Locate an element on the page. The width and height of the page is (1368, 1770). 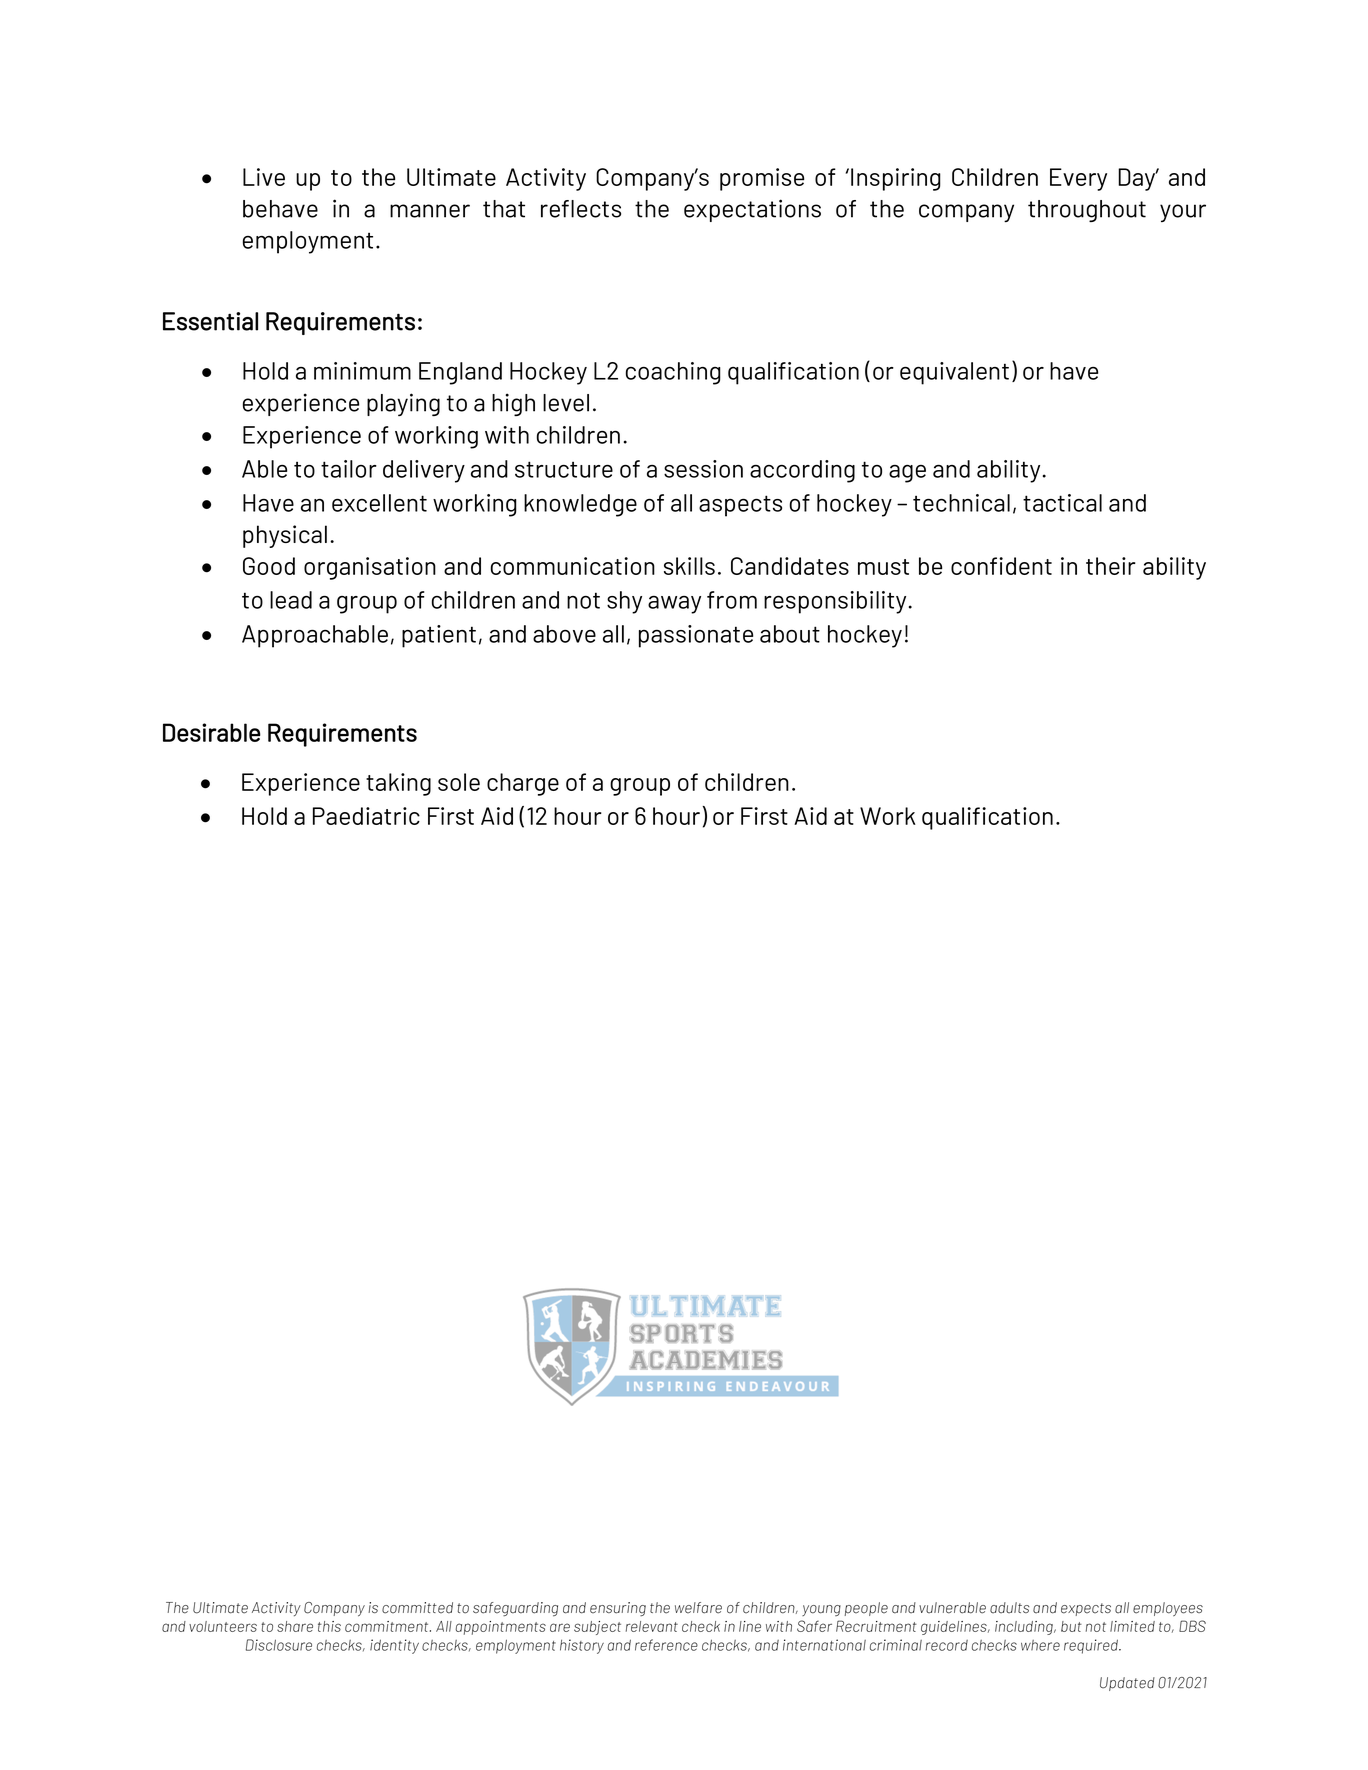
expectations is located at coordinates (752, 210).
